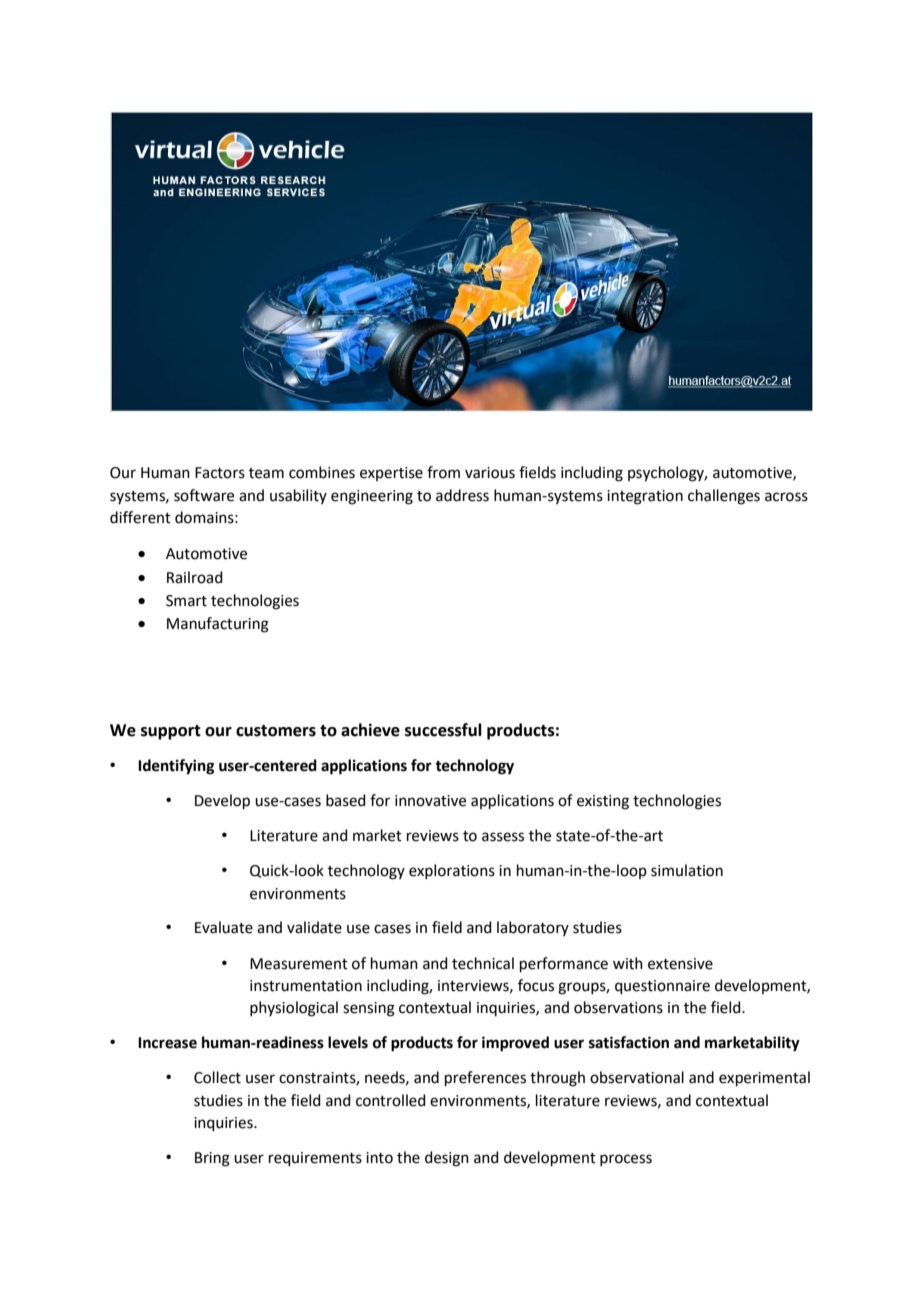 This screenshot has height=1308, width=924. What do you see at coordinates (462, 495) in the screenshot?
I see `address` at bounding box center [462, 495].
